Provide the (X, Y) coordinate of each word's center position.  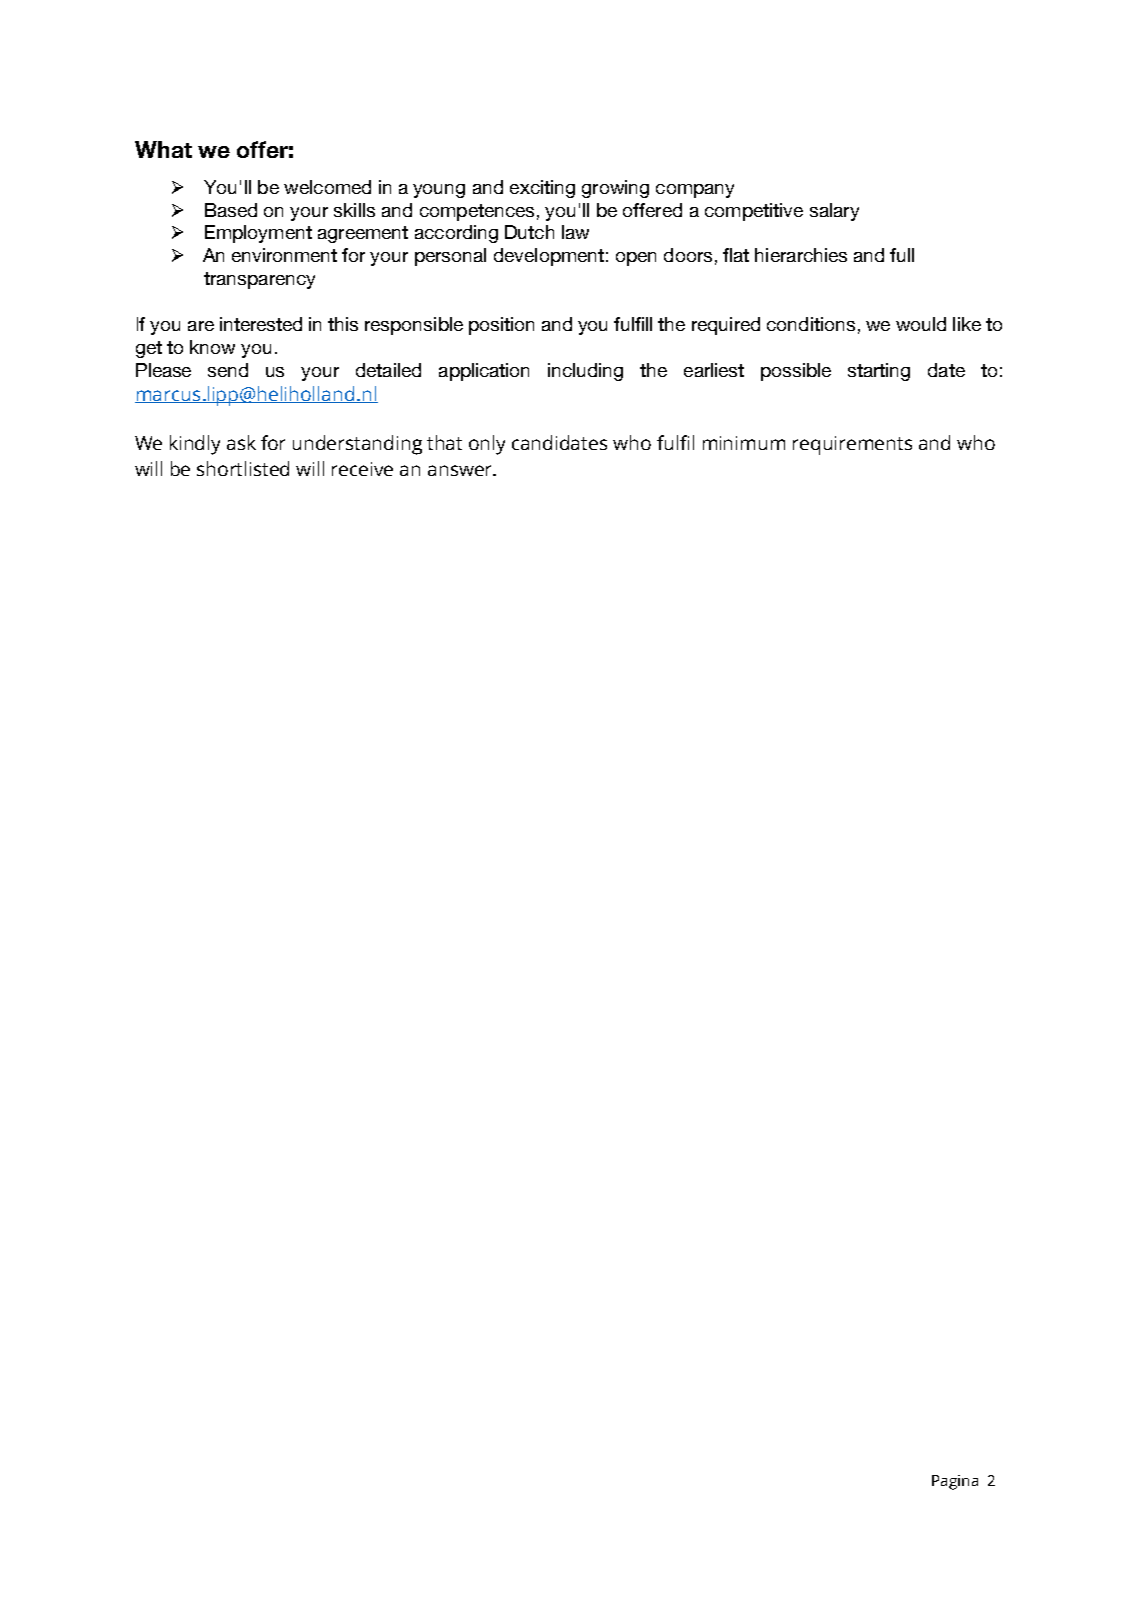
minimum (744, 443)
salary (834, 212)
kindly (195, 445)
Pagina (955, 1482)
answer (461, 470)
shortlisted (243, 468)
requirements (852, 445)
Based (231, 210)
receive (362, 469)
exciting (542, 189)
